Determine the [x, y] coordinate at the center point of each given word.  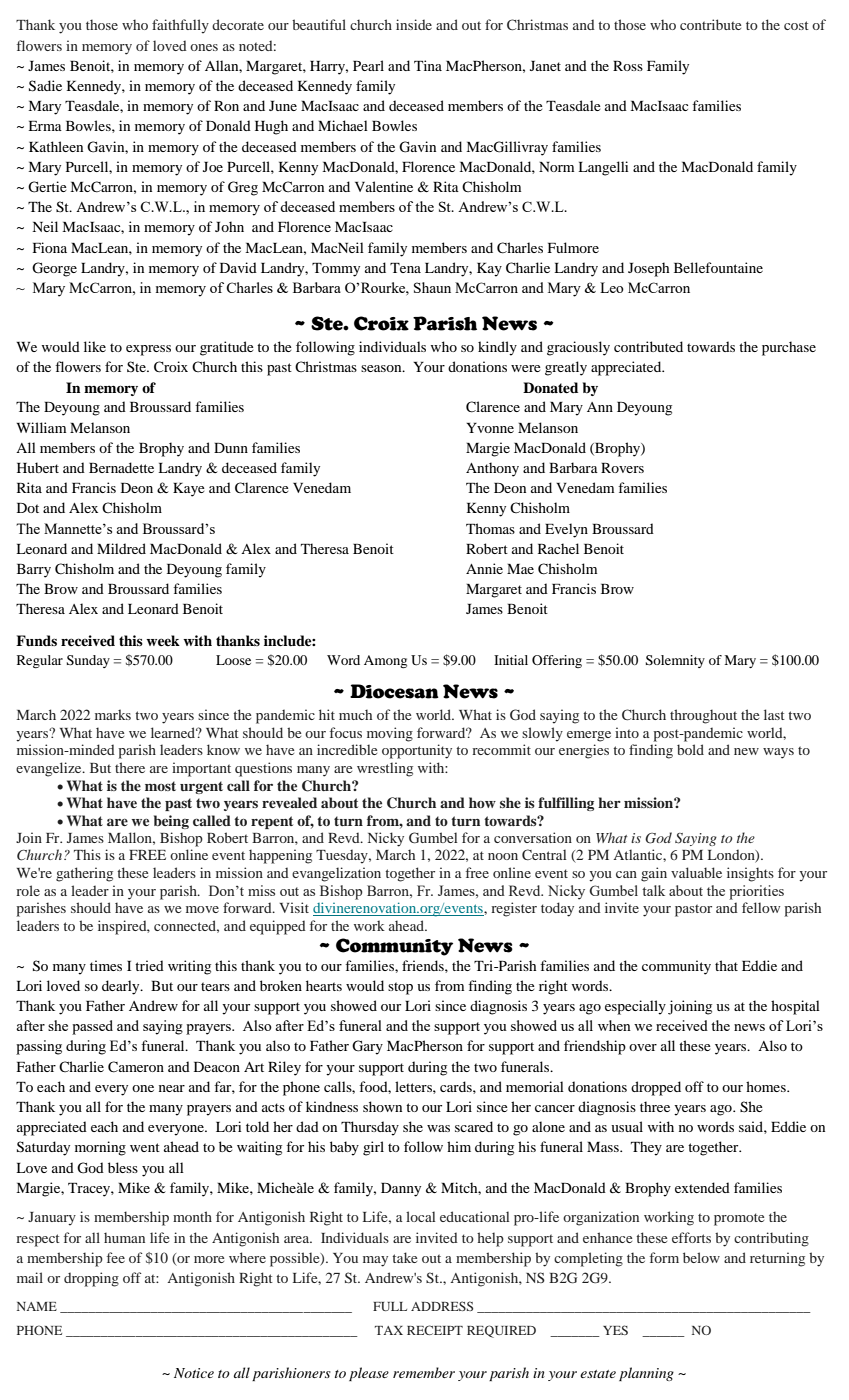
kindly [497, 348]
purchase [789, 348]
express [148, 350]
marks [113, 714]
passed [92, 1027]
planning [646, 1374]
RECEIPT [435, 1330]
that [726, 965]
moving [390, 734]
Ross [628, 66]
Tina [428, 65]
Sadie [45, 86]
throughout [703, 716]
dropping [91, 1279]
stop [400, 988]
